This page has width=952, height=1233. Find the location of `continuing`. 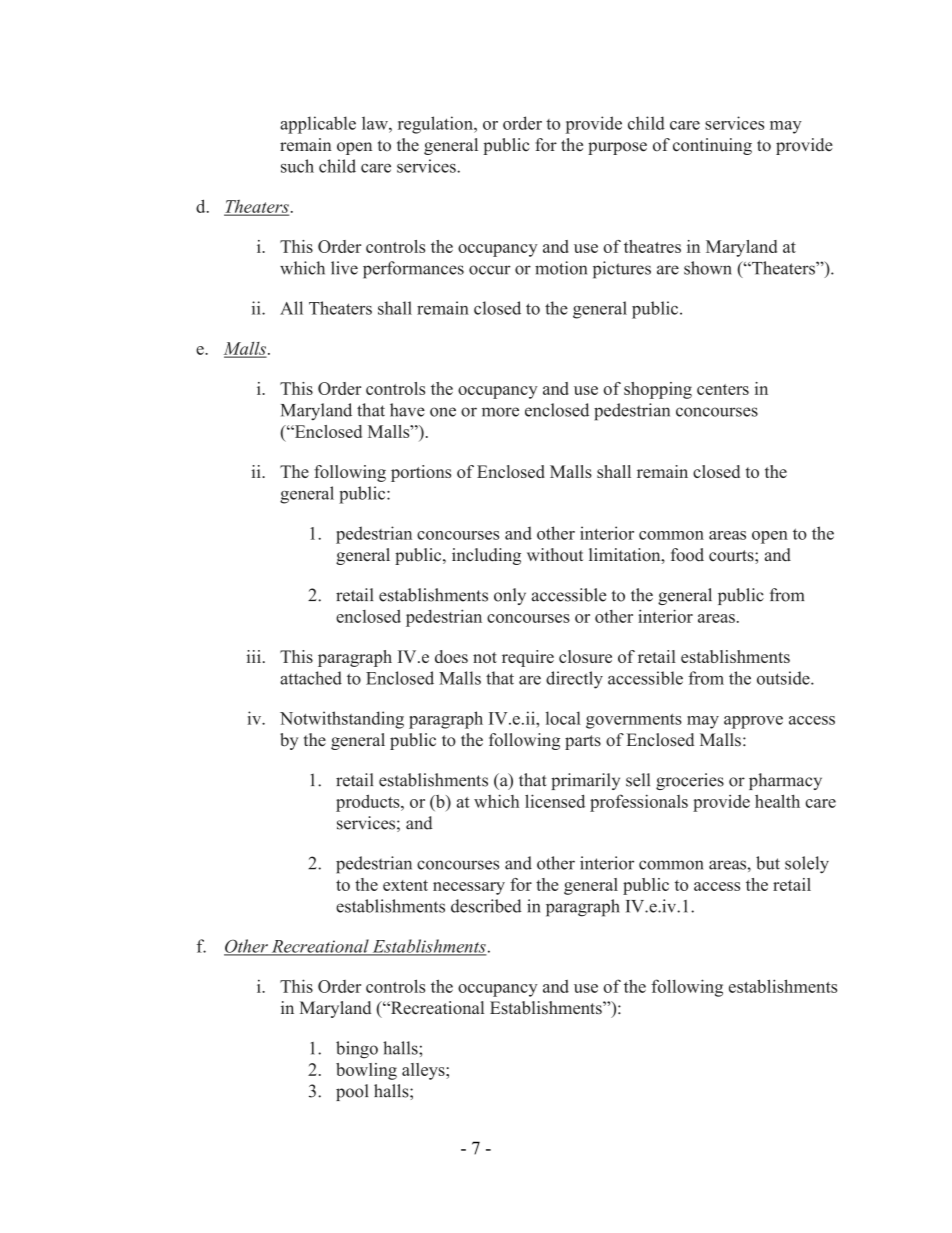

continuing is located at coordinates (712, 146).
